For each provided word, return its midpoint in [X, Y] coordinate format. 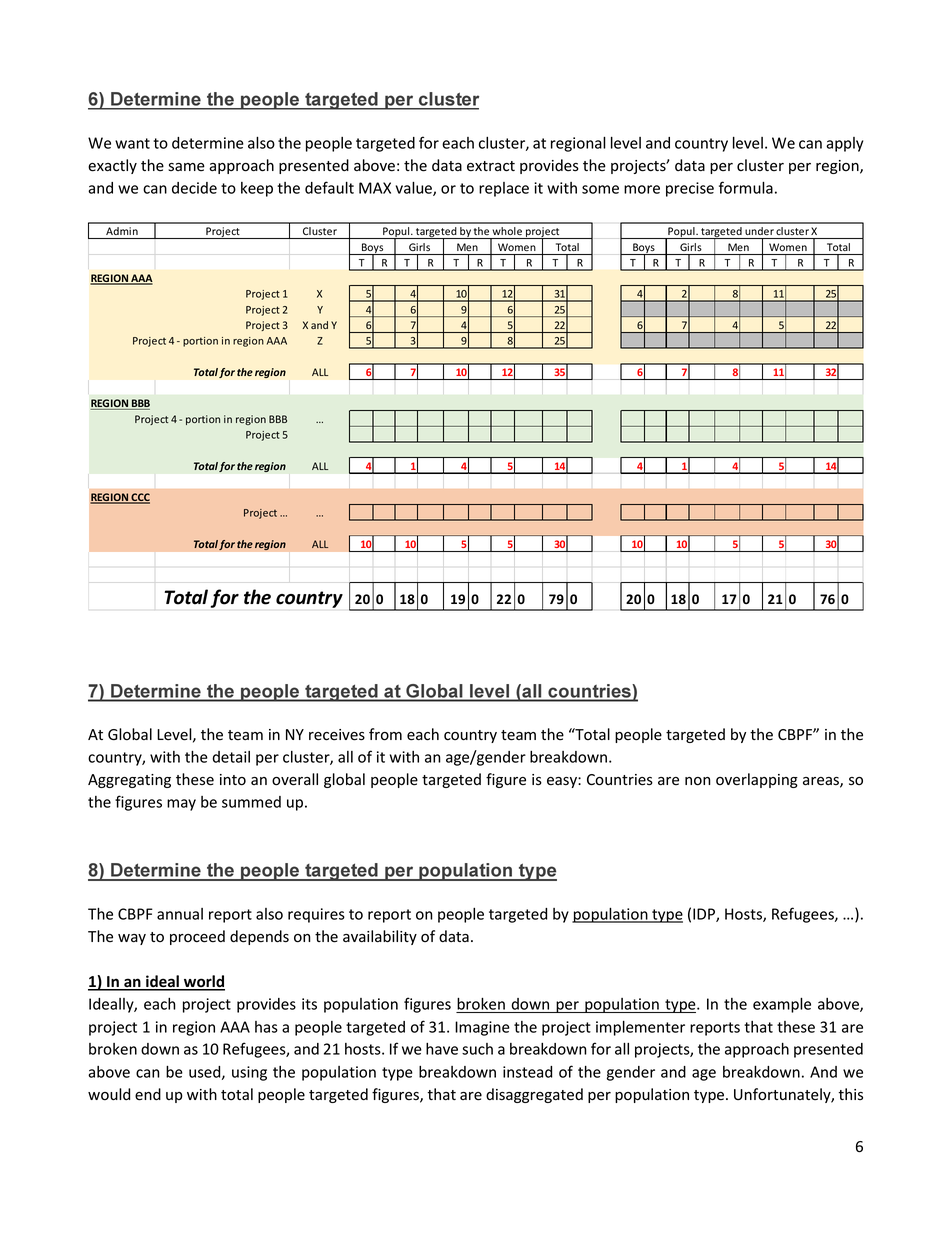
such [477, 1049]
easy [563, 782]
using [249, 1073]
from [385, 734]
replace [504, 189]
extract [491, 166]
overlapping [757, 780]
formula [746, 187]
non [698, 781]
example [782, 1005]
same [186, 167]
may [181, 805]
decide [194, 188]
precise [690, 189]
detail [231, 757]
